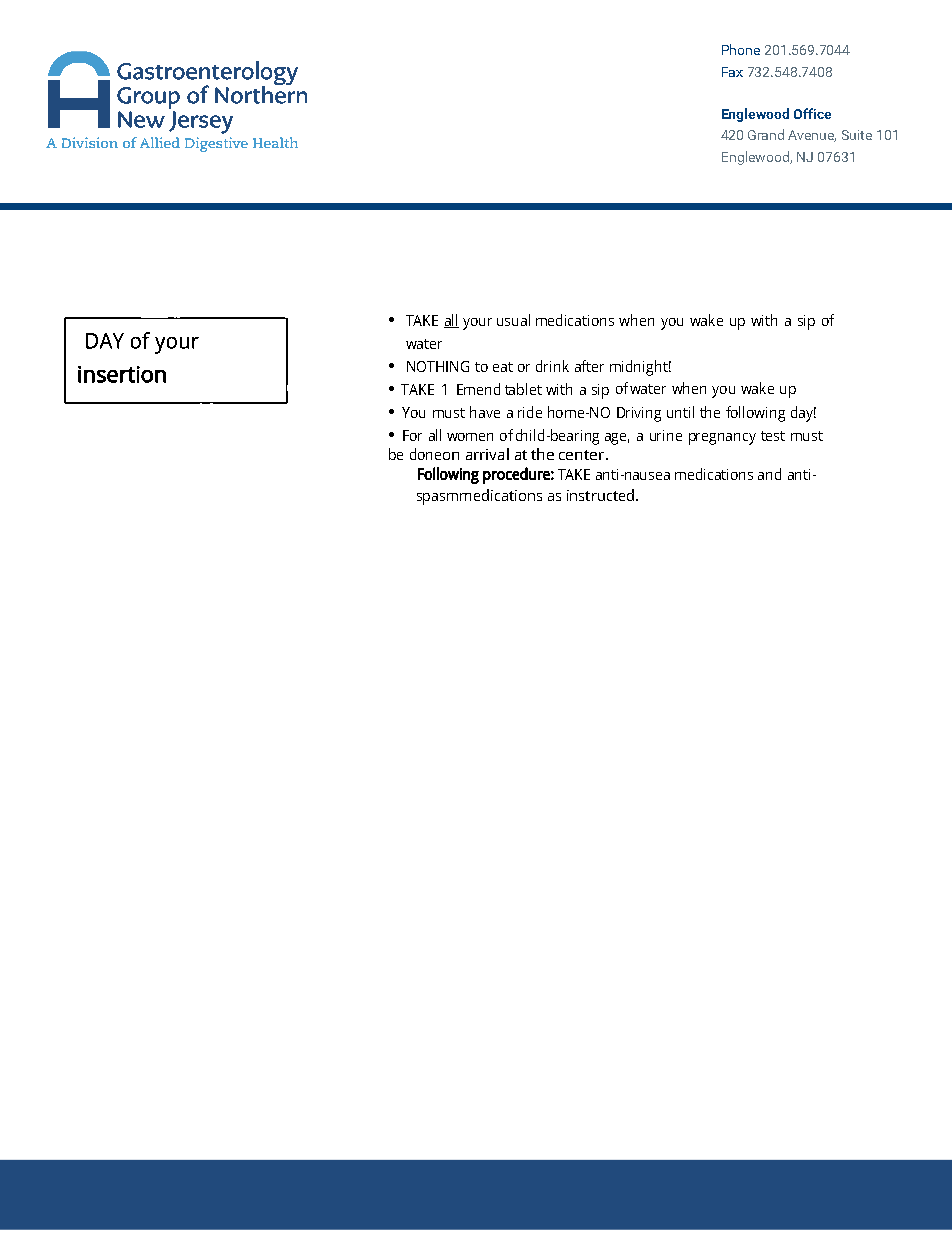  What do you see at coordinates (122, 374) in the screenshot?
I see `insertion` at bounding box center [122, 374].
